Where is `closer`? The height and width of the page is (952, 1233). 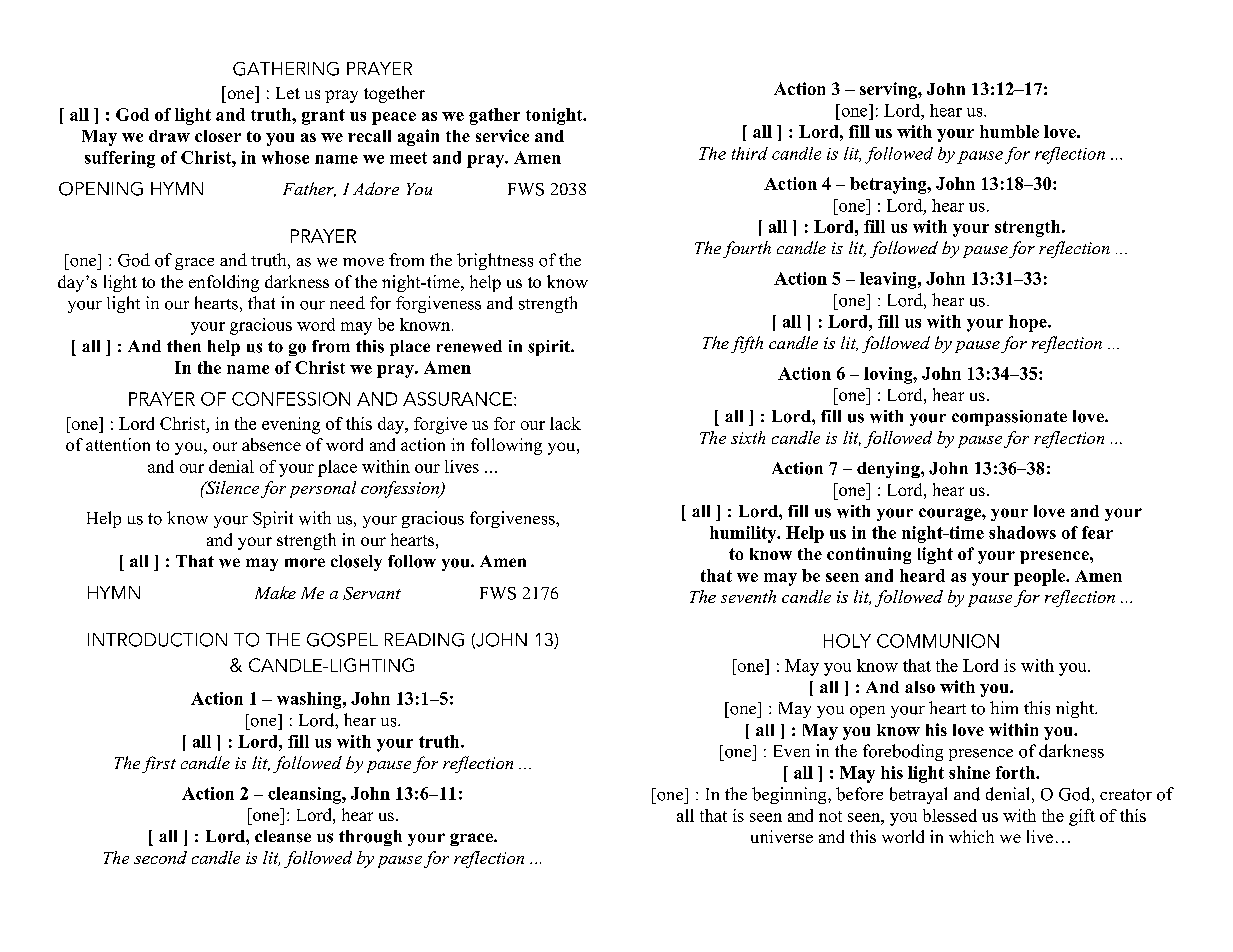
closer is located at coordinates (218, 136).
